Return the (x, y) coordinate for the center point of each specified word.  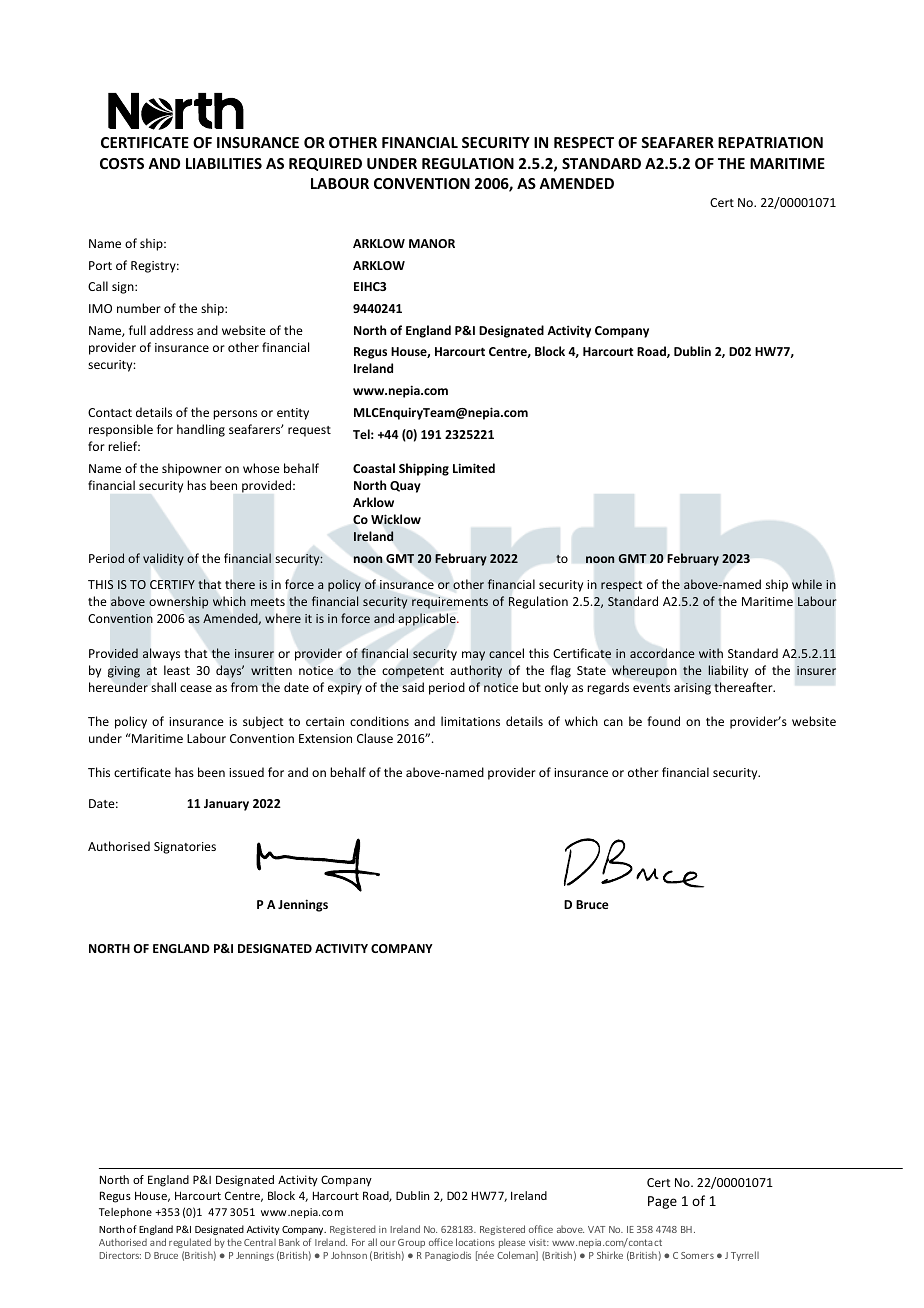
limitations (470, 721)
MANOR (432, 243)
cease (196, 688)
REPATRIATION (770, 142)
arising (692, 689)
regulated (190, 1243)
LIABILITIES (224, 163)
